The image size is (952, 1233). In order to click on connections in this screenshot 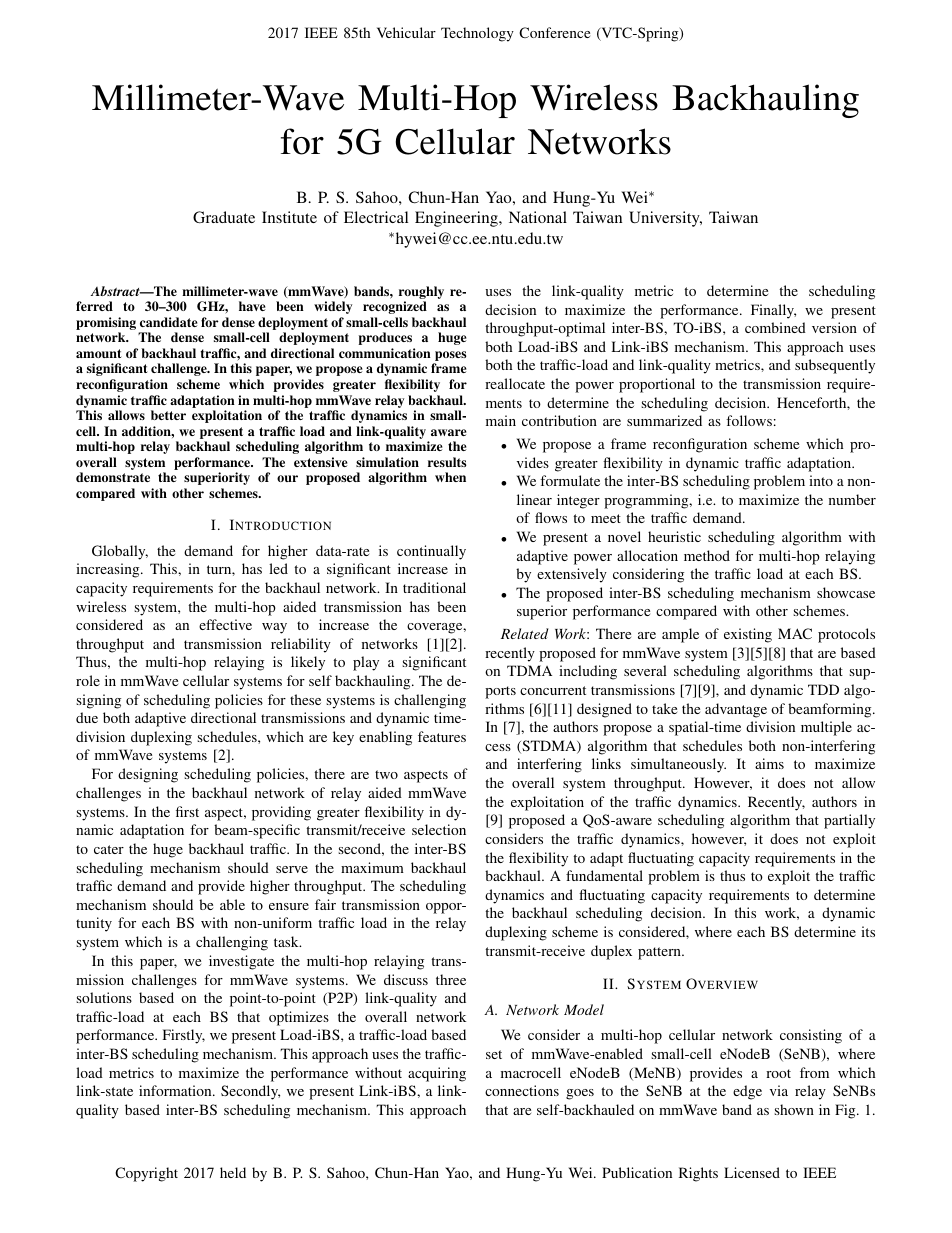, I will do `click(522, 1090)`.
